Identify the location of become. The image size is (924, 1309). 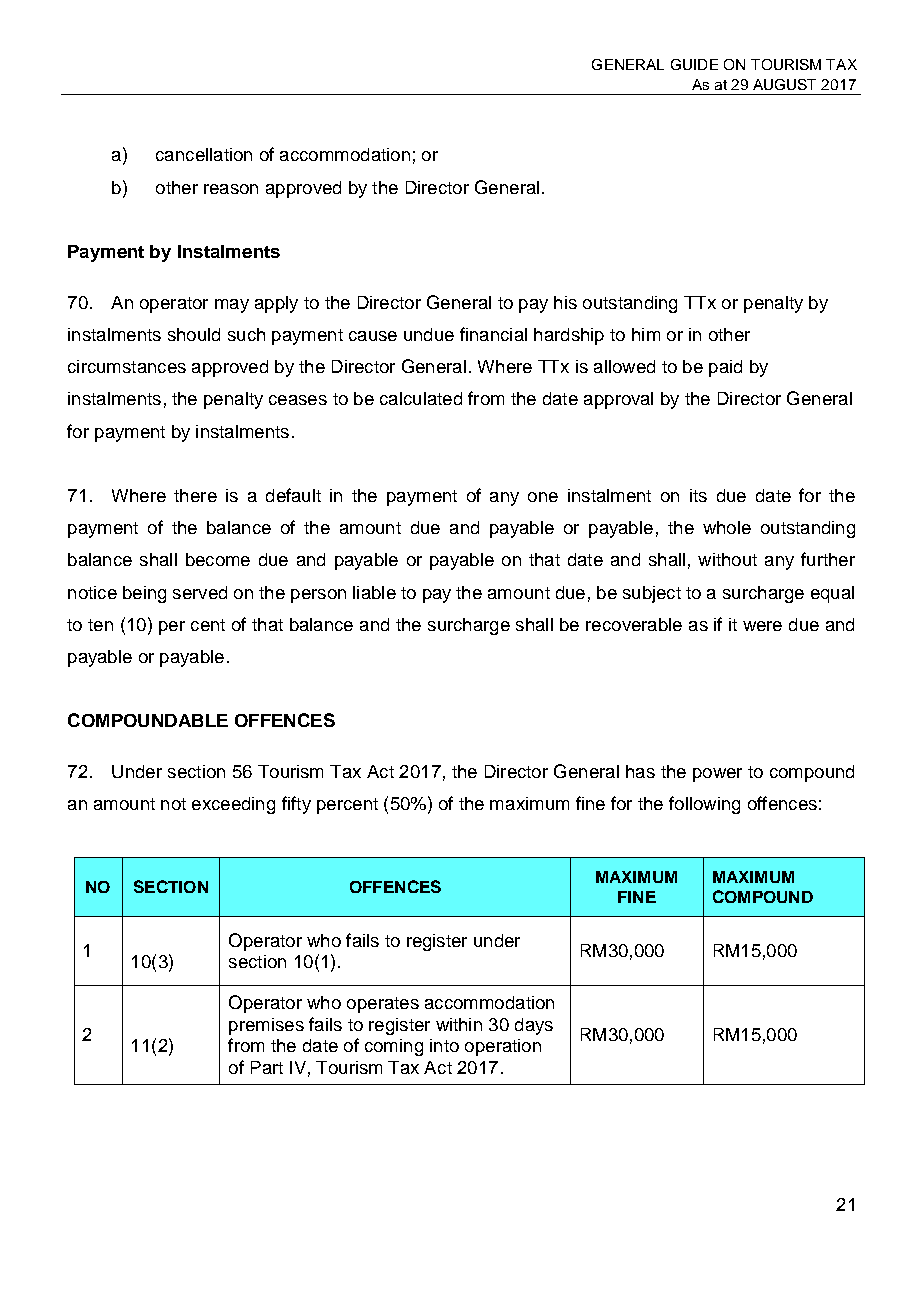
(218, 559).
